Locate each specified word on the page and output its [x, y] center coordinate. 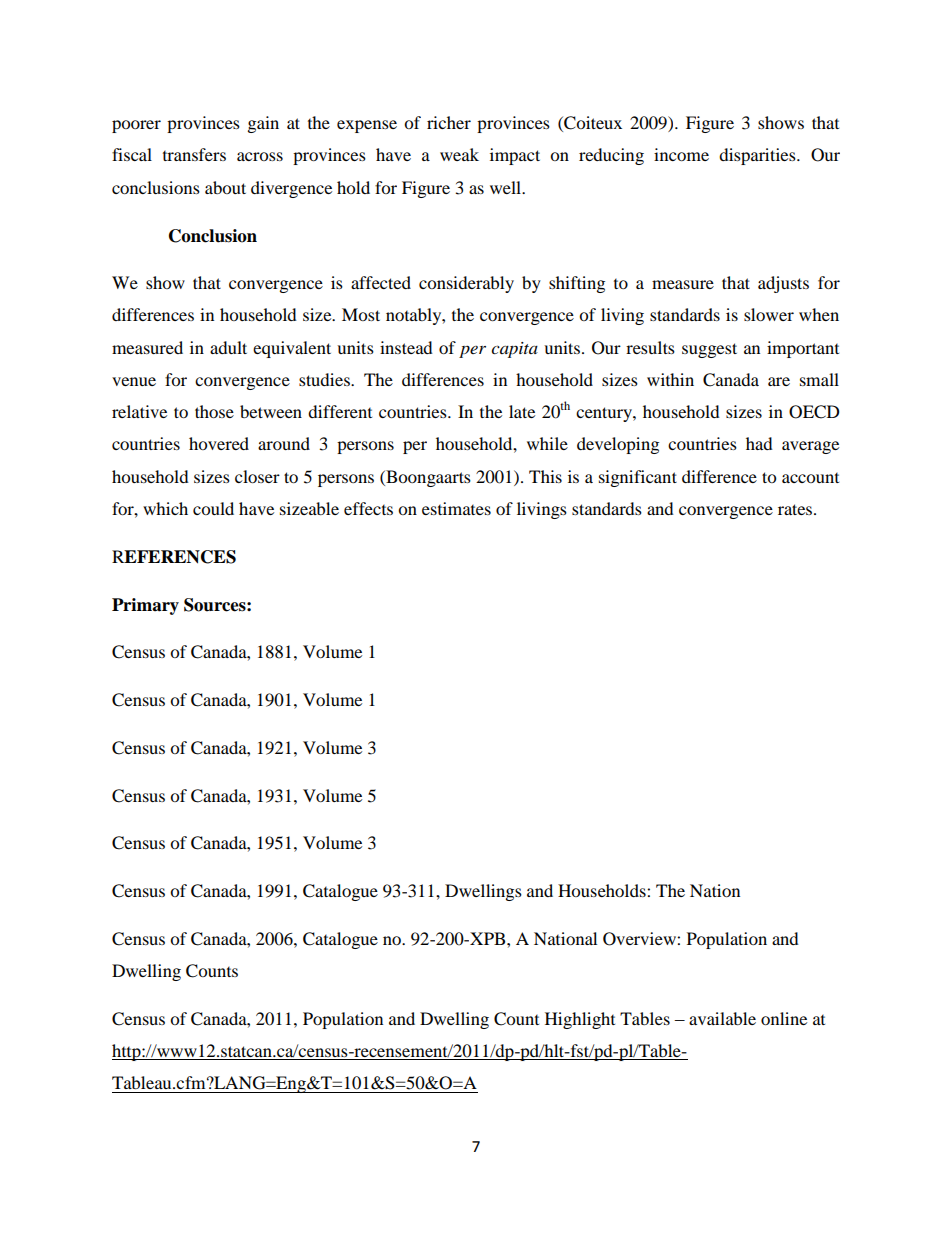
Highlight [580, 1020]
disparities [758, 156]
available [722, 1018]
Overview [640, 939]
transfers [194, 154]
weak [459, 154]
